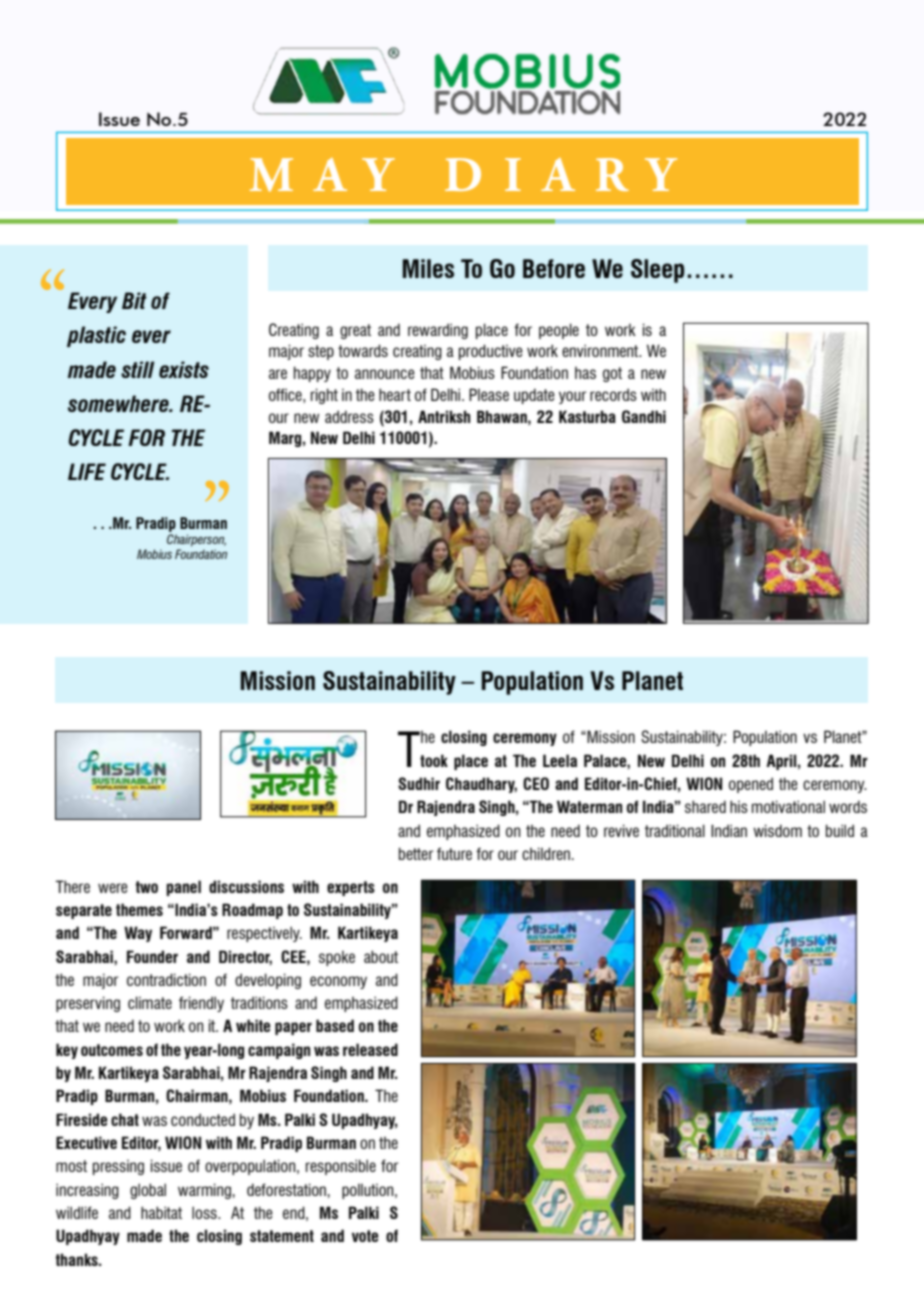 The image size is (924, 1308). I want to click on Chairperson, so click(196, 540).
